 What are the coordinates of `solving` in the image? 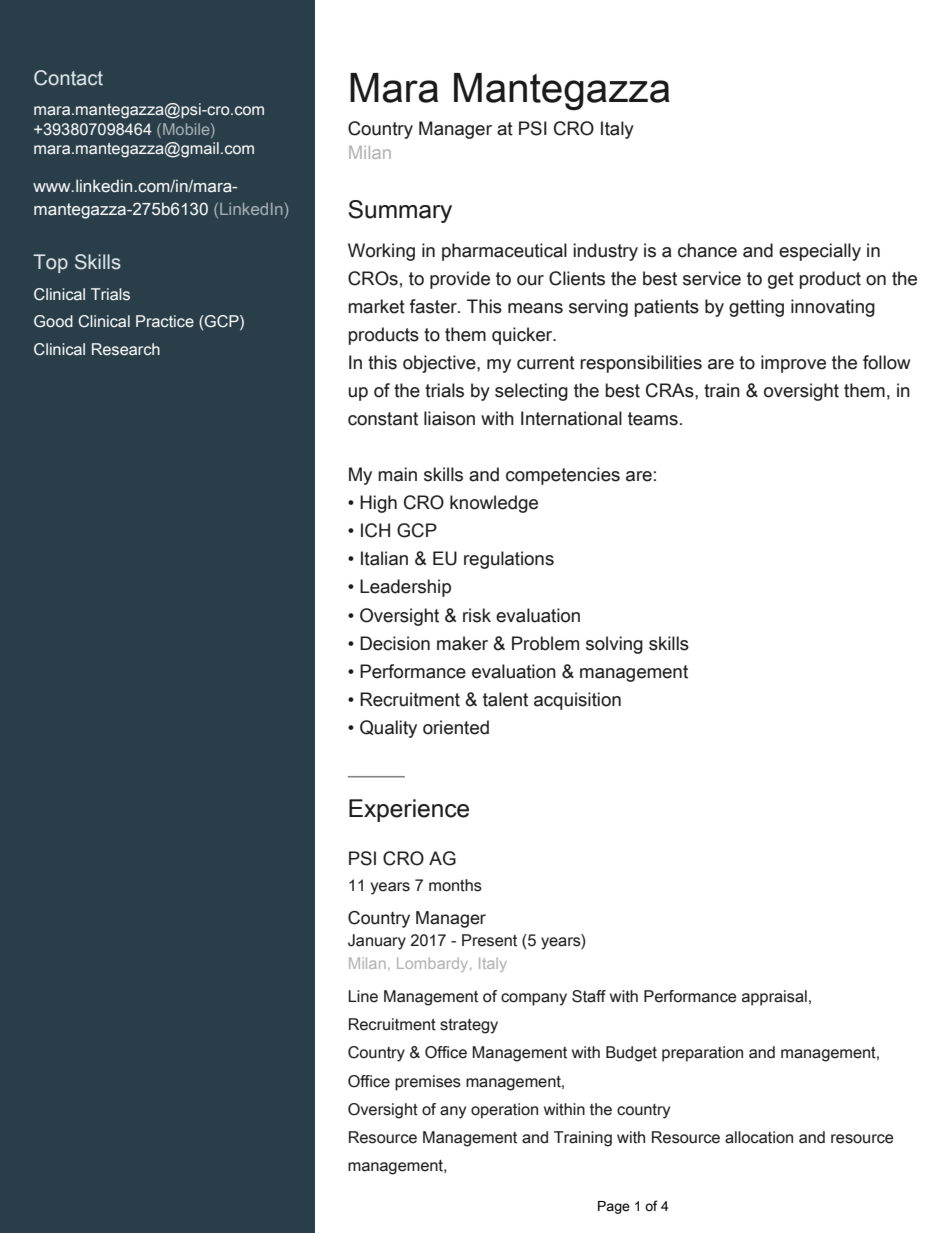 It's located at (614, 645).
